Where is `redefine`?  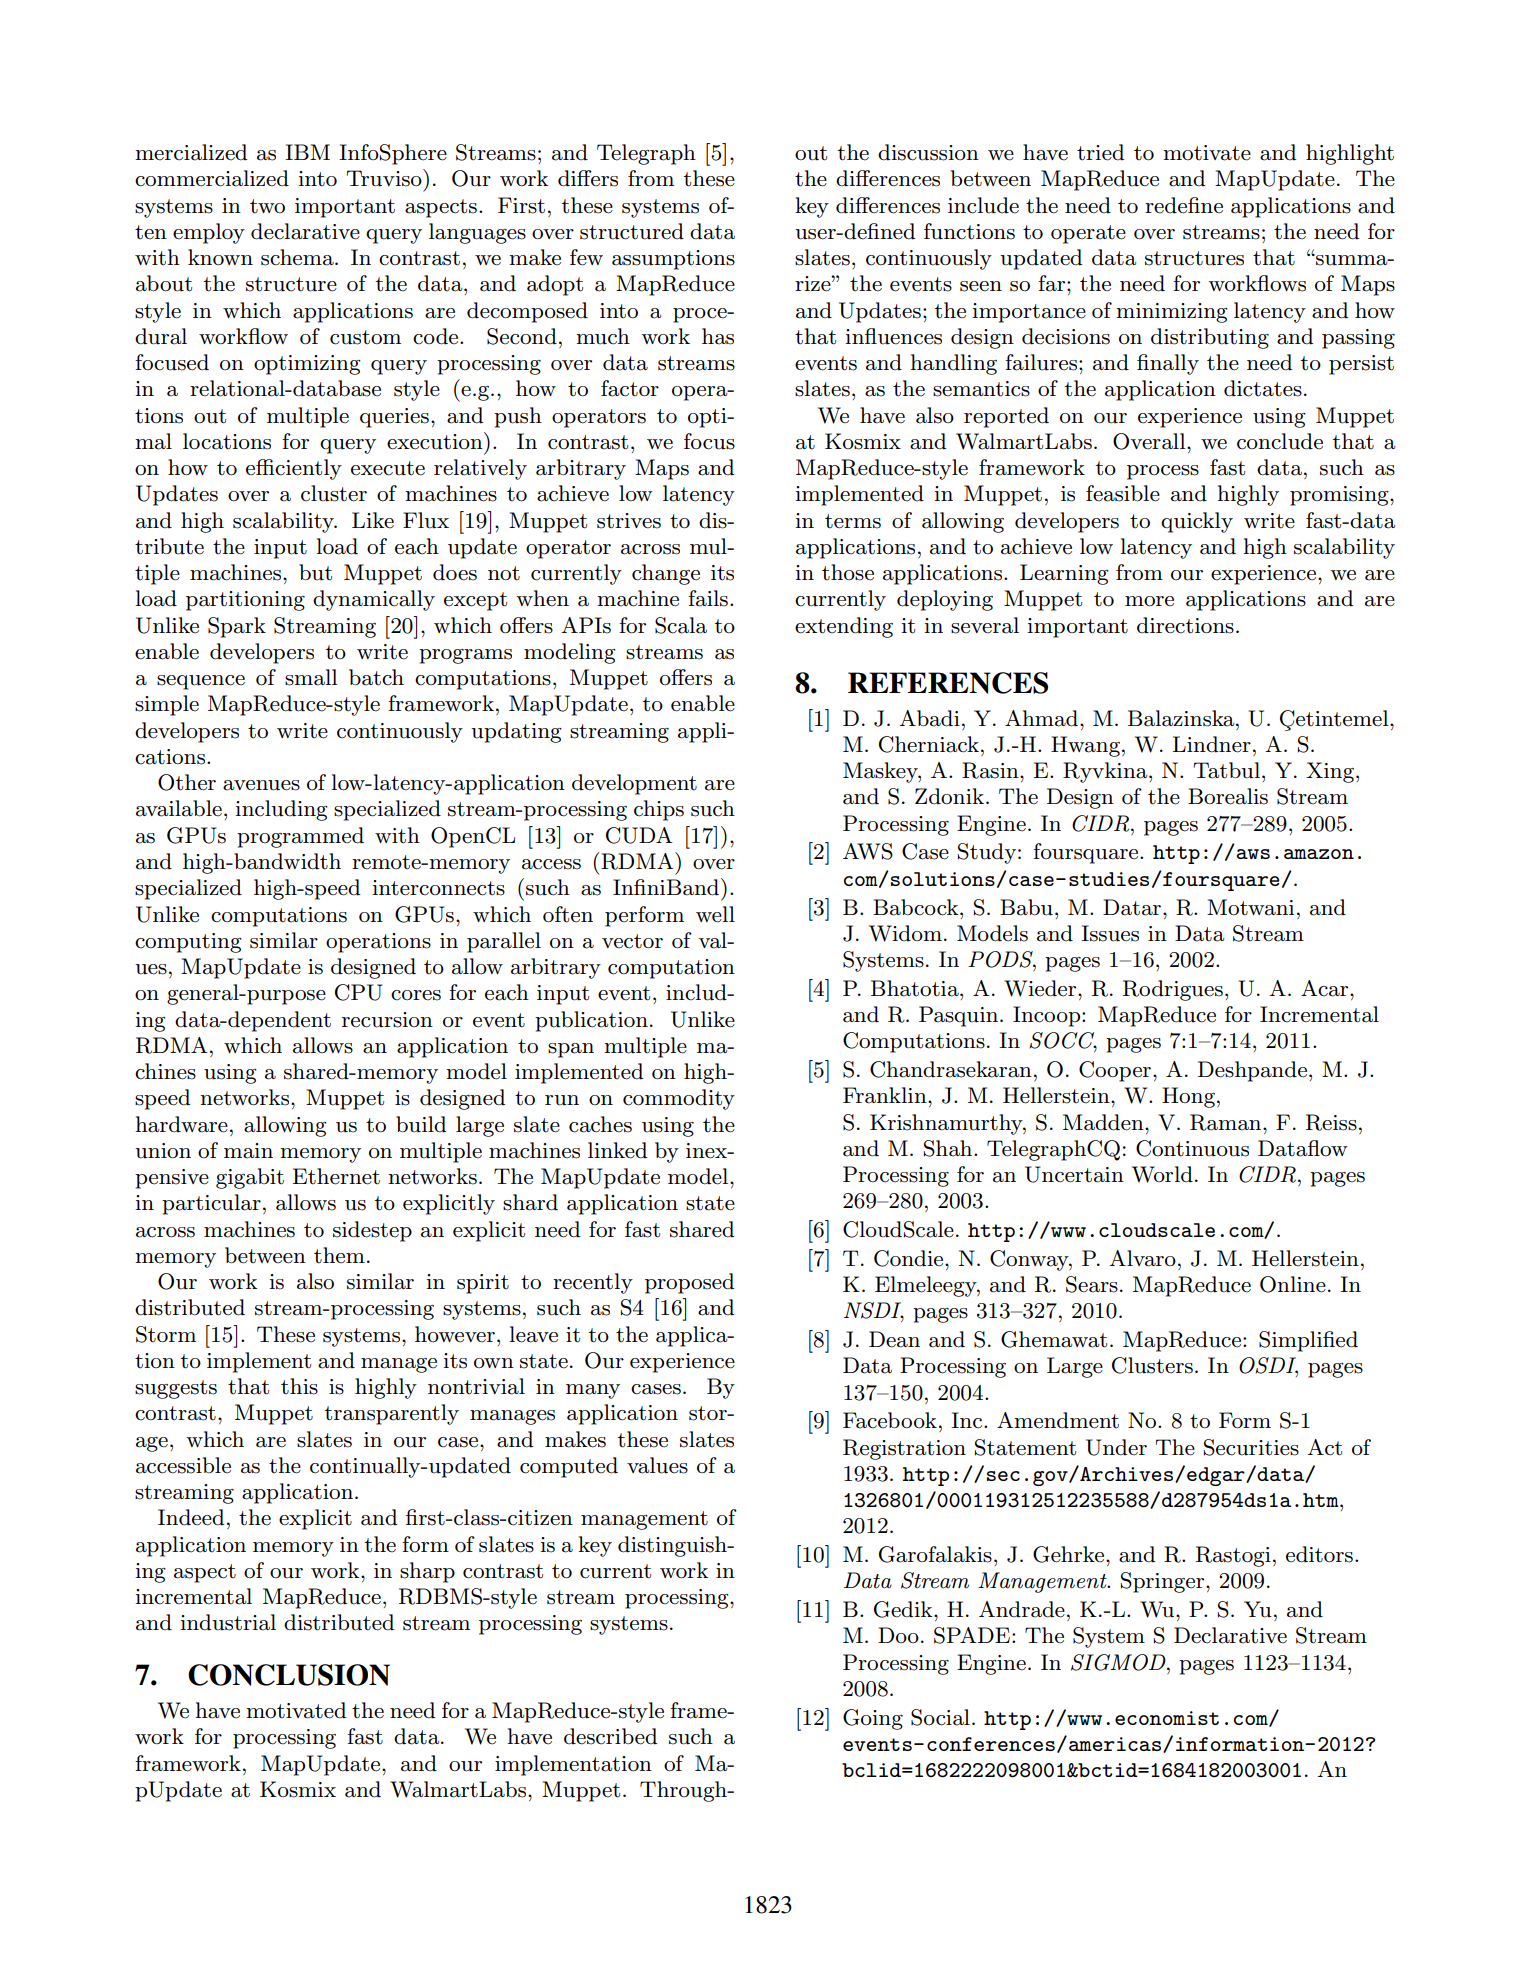
redefine is located at coordinates (1184, 205).
